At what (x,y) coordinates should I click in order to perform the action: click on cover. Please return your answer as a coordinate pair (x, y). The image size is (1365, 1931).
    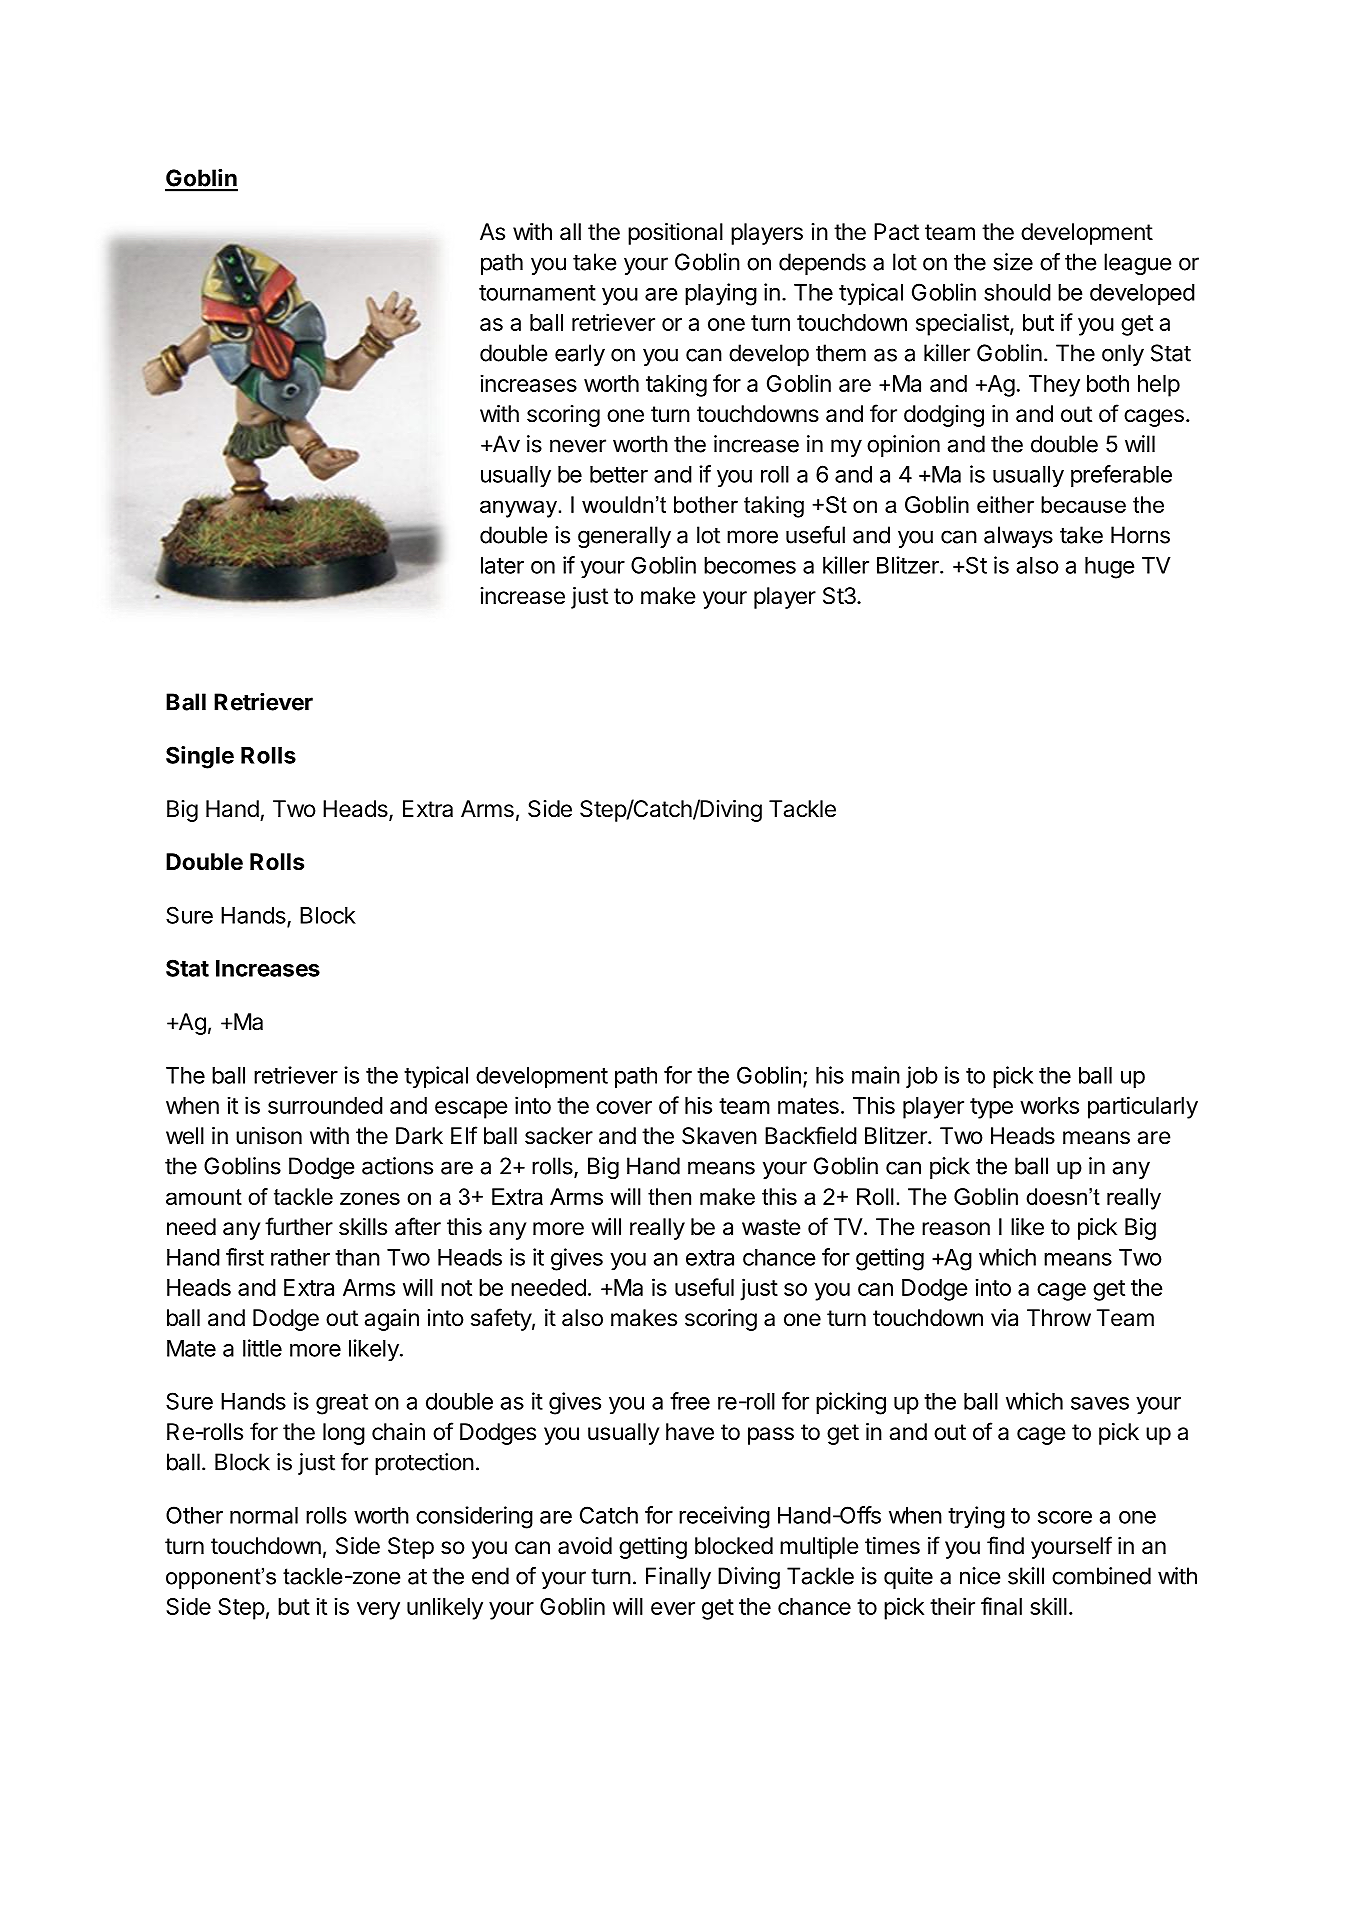
    Looking at the image, I should click on (624, 1107).
